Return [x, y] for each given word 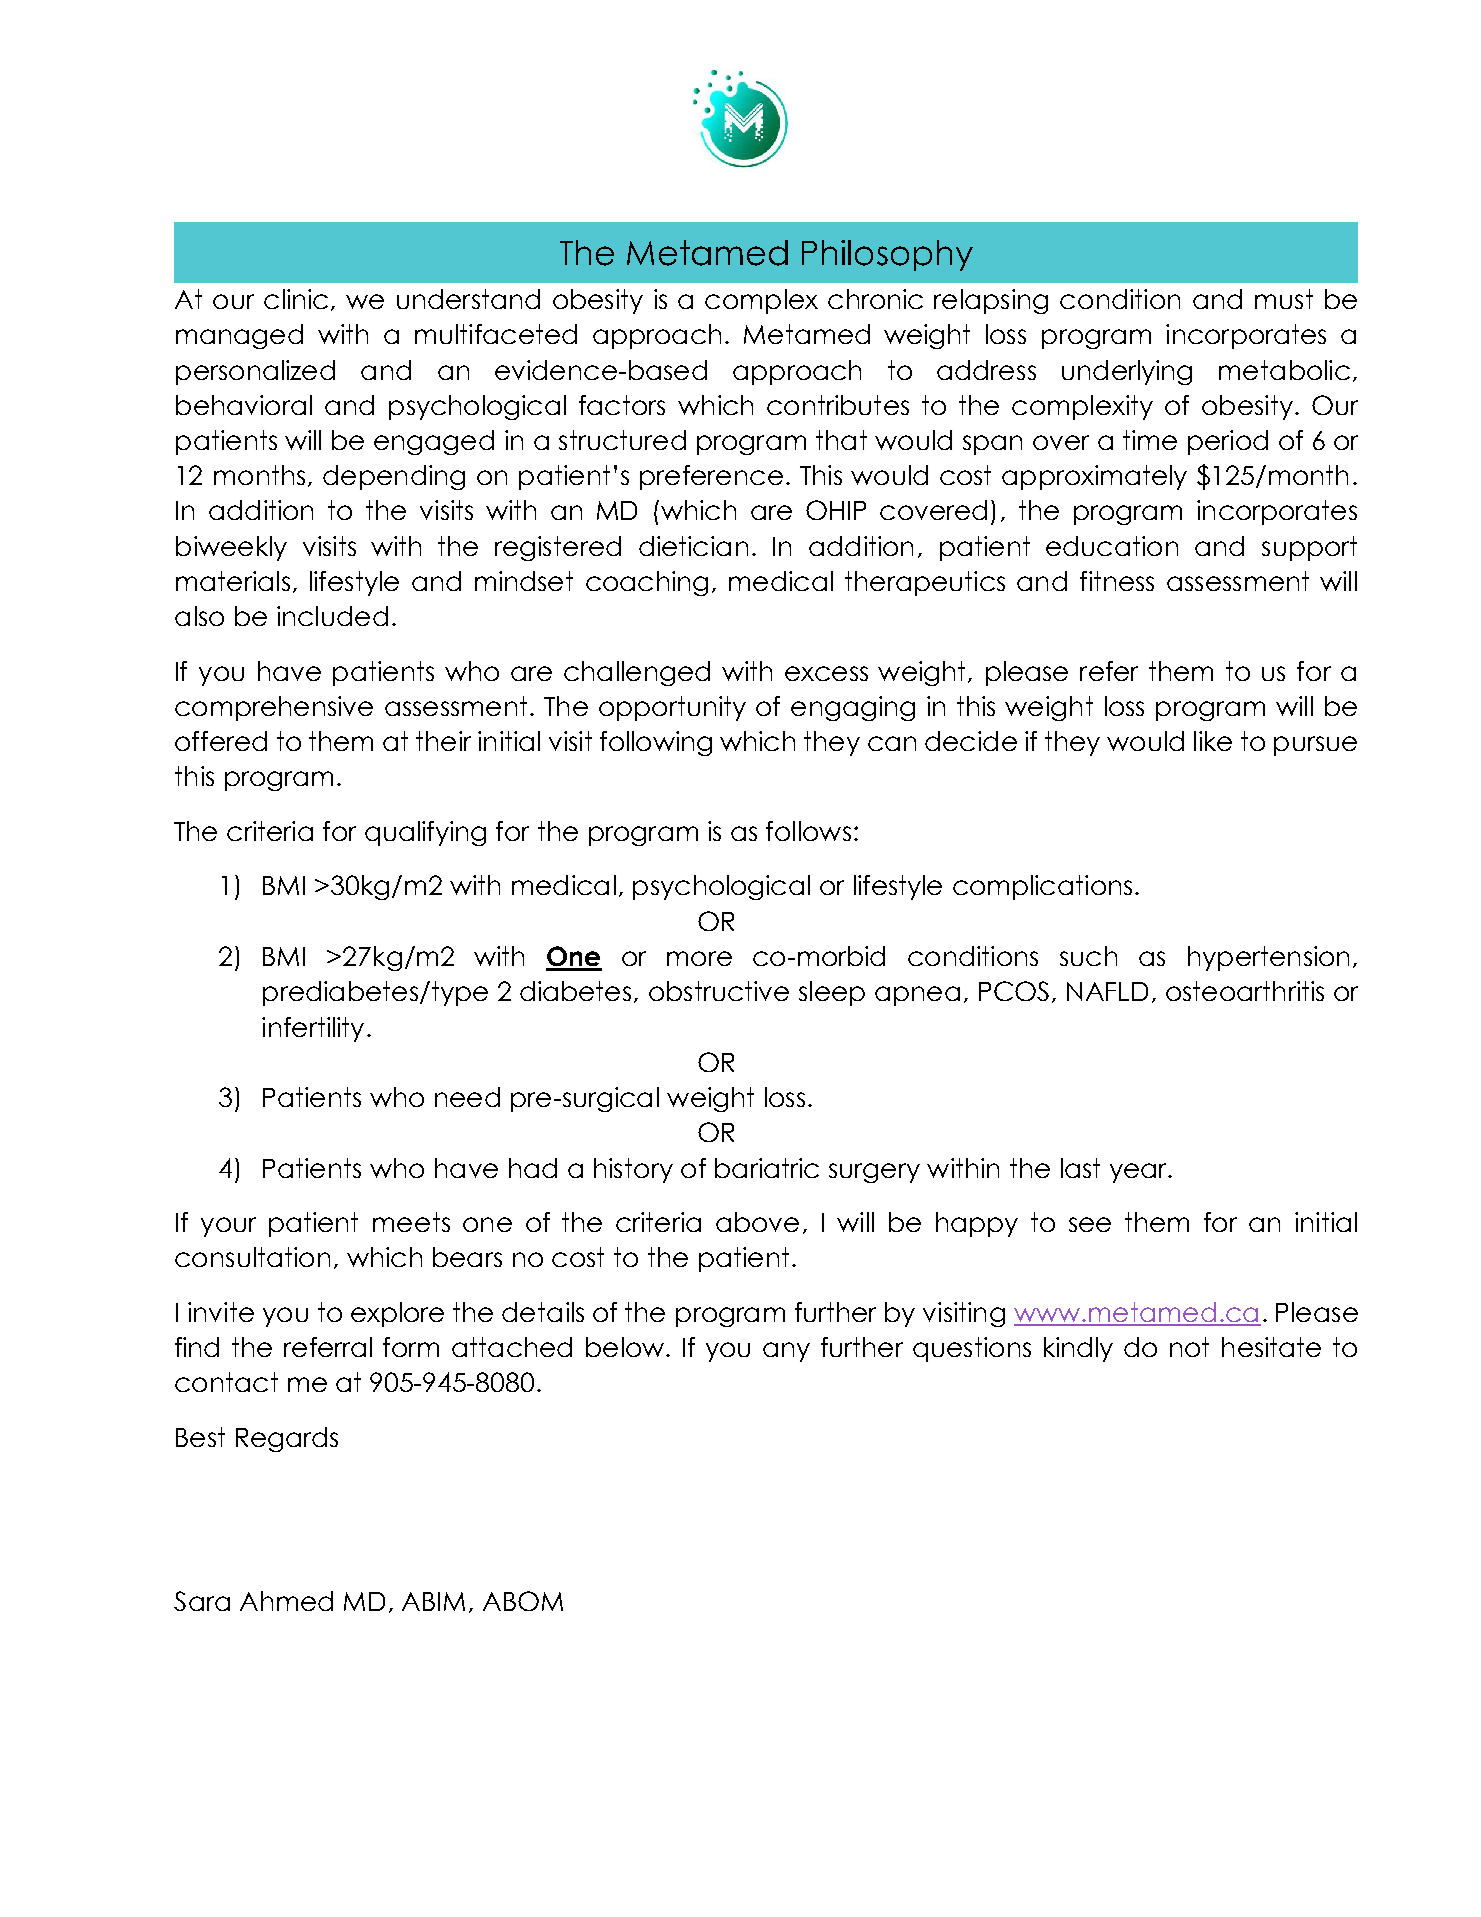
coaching [647, 583]
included [332, 616]
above [757, 1222]
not [1189, 1347]
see [1090, 1224]
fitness [1117, 581]
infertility [313, 1029]
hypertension [1268, 958]
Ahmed [286, 1601]
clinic [296, 299]
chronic [875, 299]
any [786, 1352]
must [1284, 299]
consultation [252, 1257]
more [699, 958]
